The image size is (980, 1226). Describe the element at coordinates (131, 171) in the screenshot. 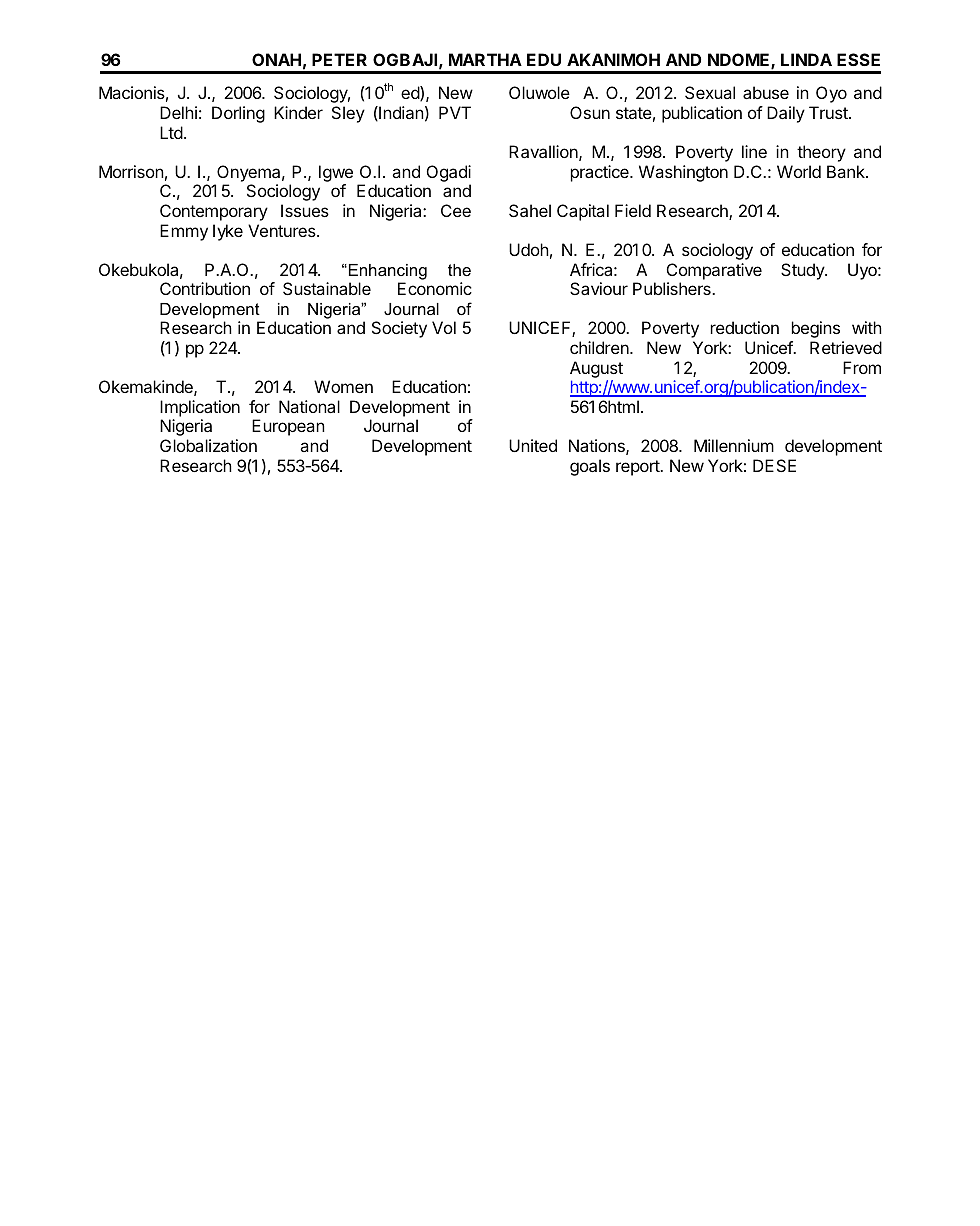

I see `Morrison` at that location.
